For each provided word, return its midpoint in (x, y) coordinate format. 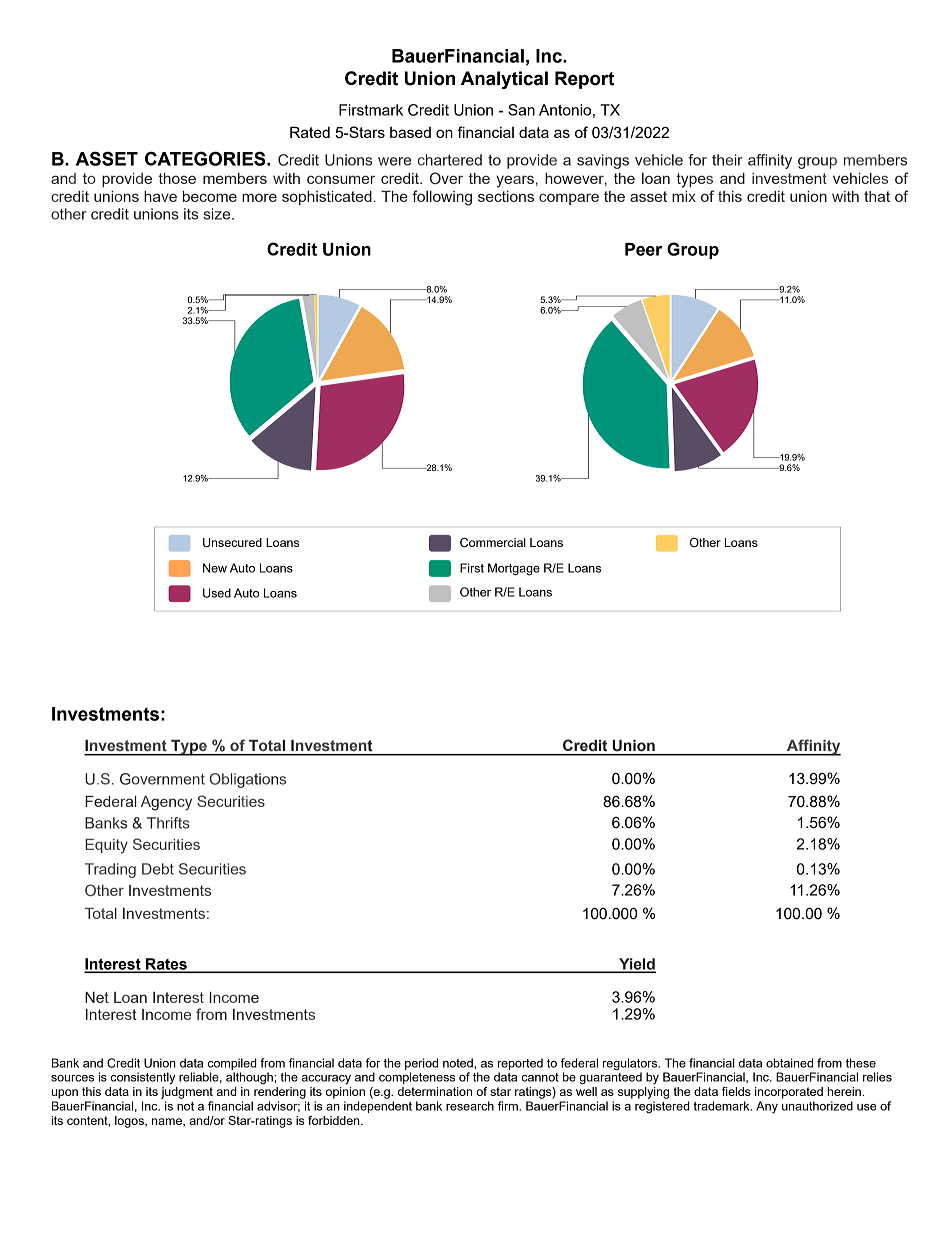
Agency (166, 803)
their (727, 160)
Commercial (493, 543)
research (470, 1106)
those (177, 178)
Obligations (248, 780)
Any (767, 1107)
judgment (187, 1093)
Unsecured (232, 543)
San (521, 110)
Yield (636, 965)
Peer (643, 249)
